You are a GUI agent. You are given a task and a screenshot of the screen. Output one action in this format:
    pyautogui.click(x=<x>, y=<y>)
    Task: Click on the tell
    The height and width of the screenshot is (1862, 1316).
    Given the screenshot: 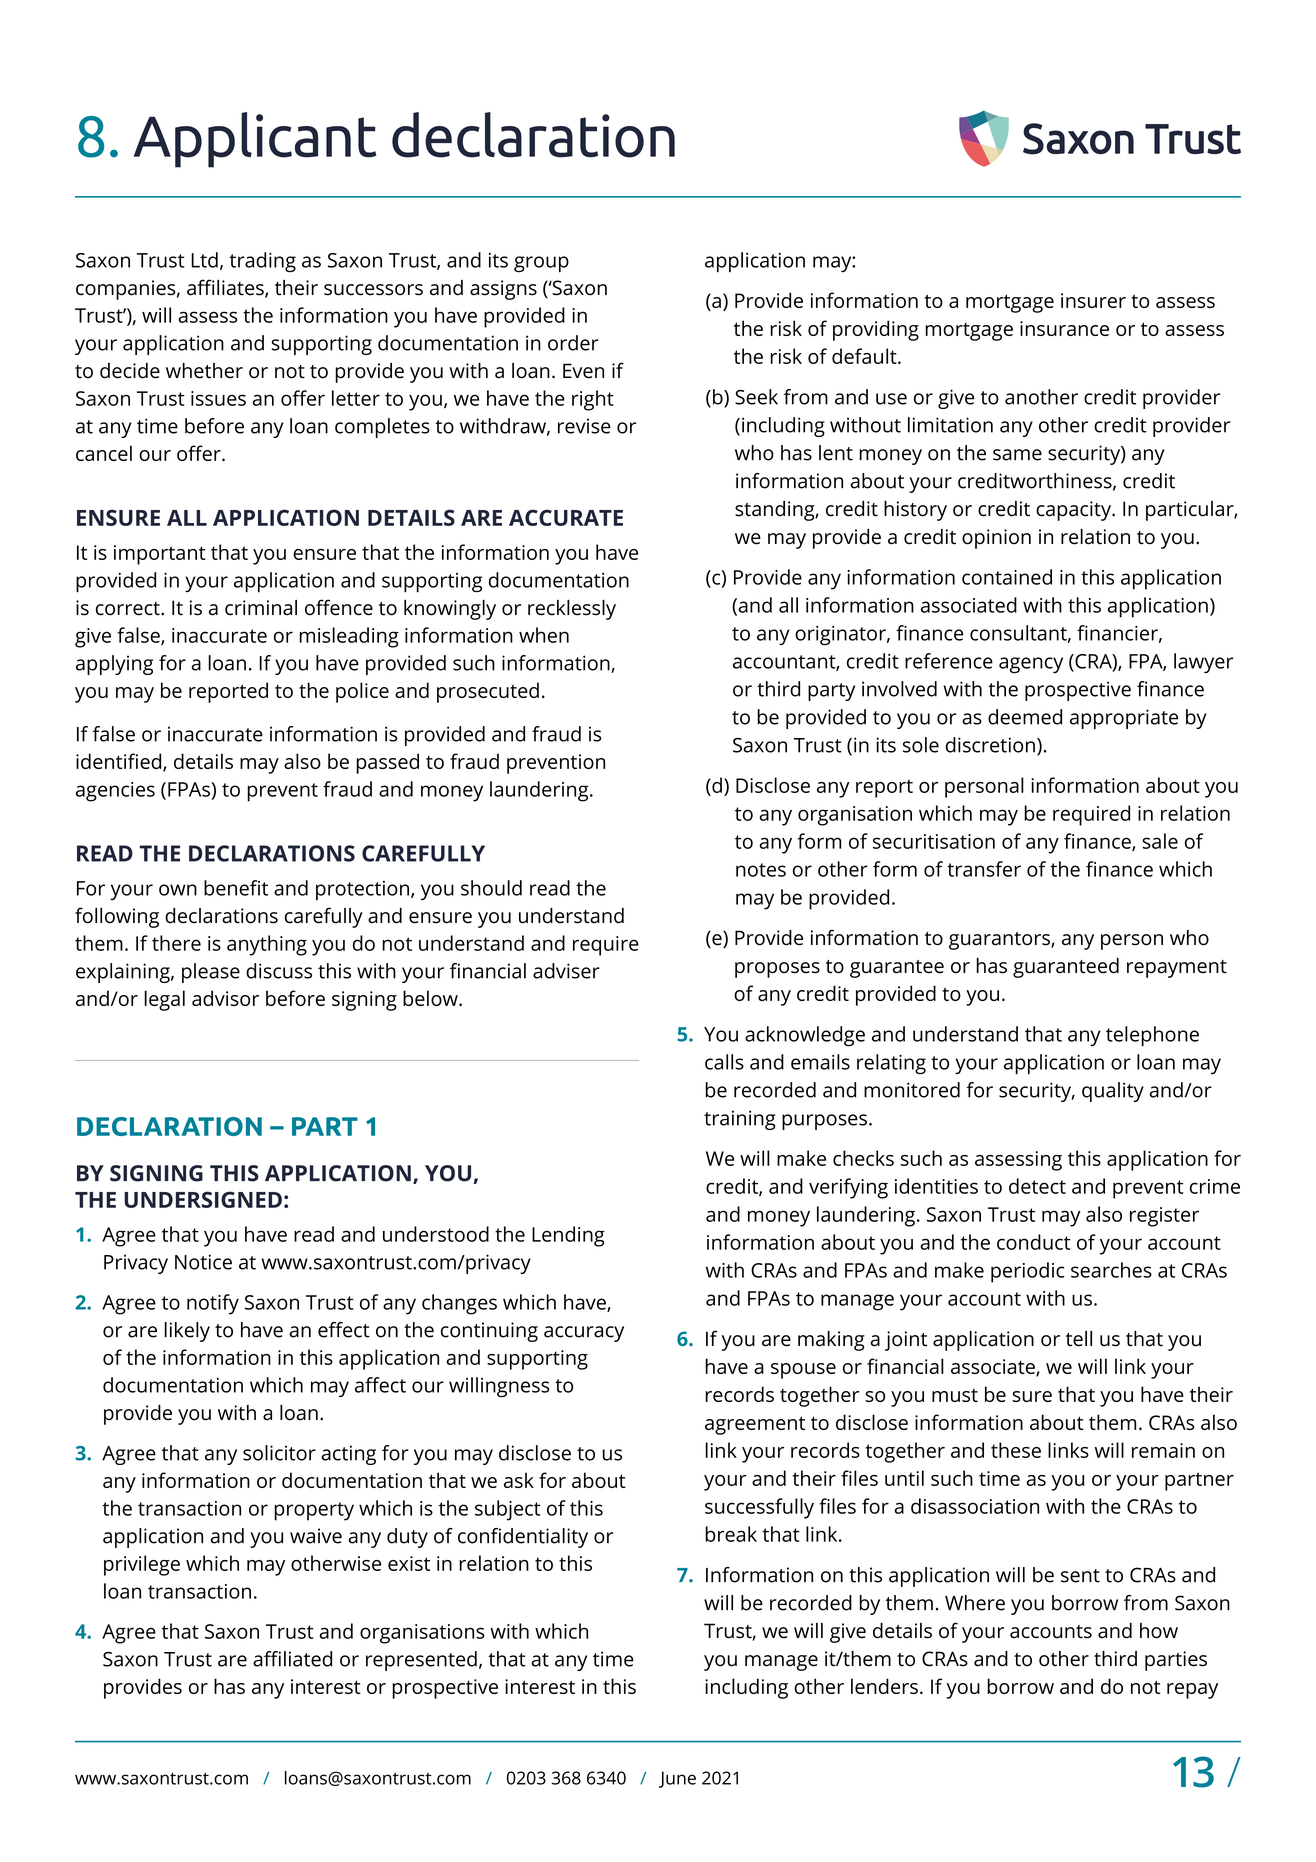 What is the action you would take?
    pyautogui.click(x=1079, y=1339)
